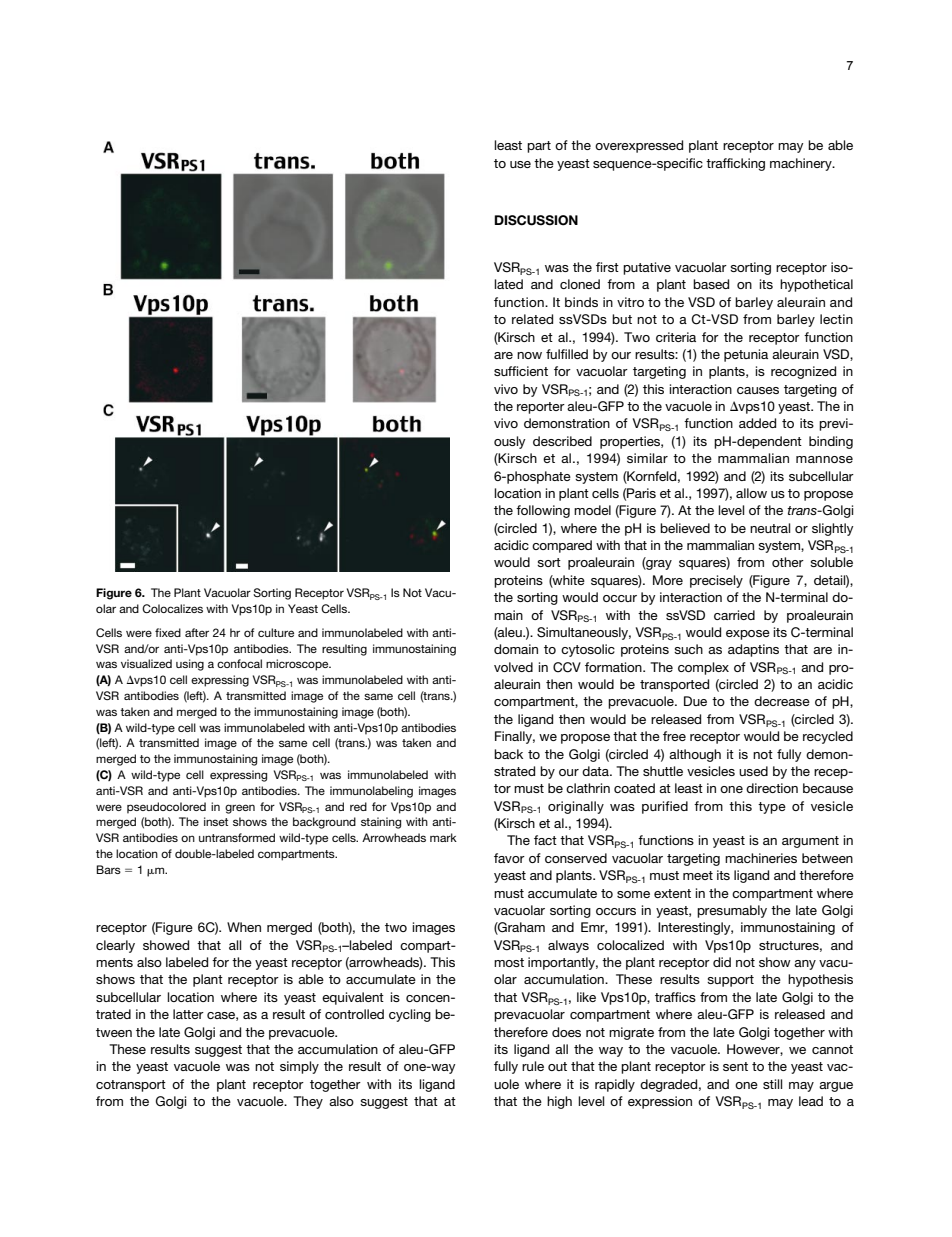  What do you see at coordinates (188, 1014) in the page?
I see `latter` at bounding box center [188, 1014].
